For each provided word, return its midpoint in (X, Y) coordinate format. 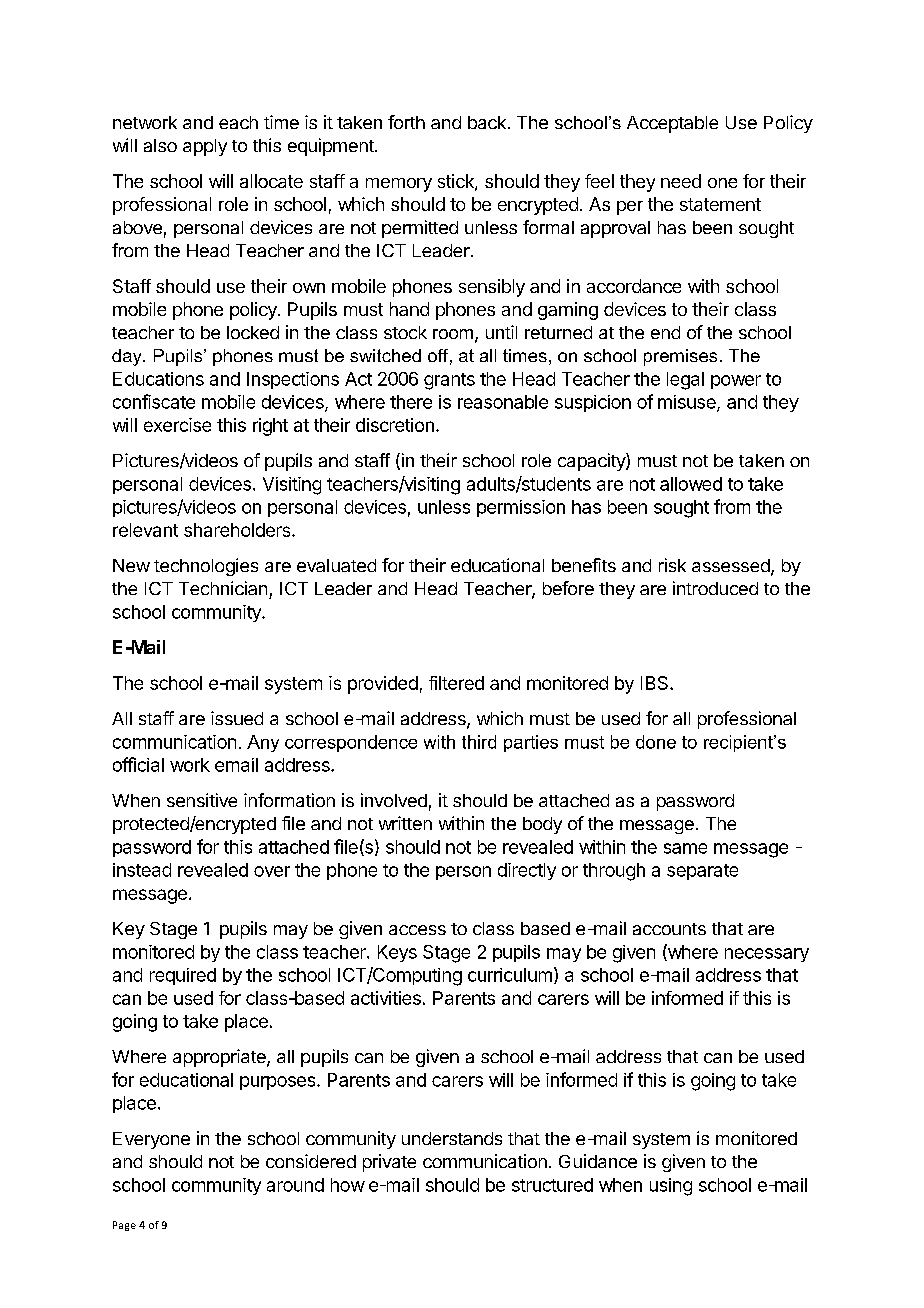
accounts (669, 929)
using (671, 1187)
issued (237, 718)
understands (452, 1138)
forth (406, 122)
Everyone (151, 1140)
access (417, 930)
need (681, 181)
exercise (177, 425)
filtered (456, 683)
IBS (656, 683)
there (411, 402)
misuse (688, 403)
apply (205, 147)
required (183, 976)
